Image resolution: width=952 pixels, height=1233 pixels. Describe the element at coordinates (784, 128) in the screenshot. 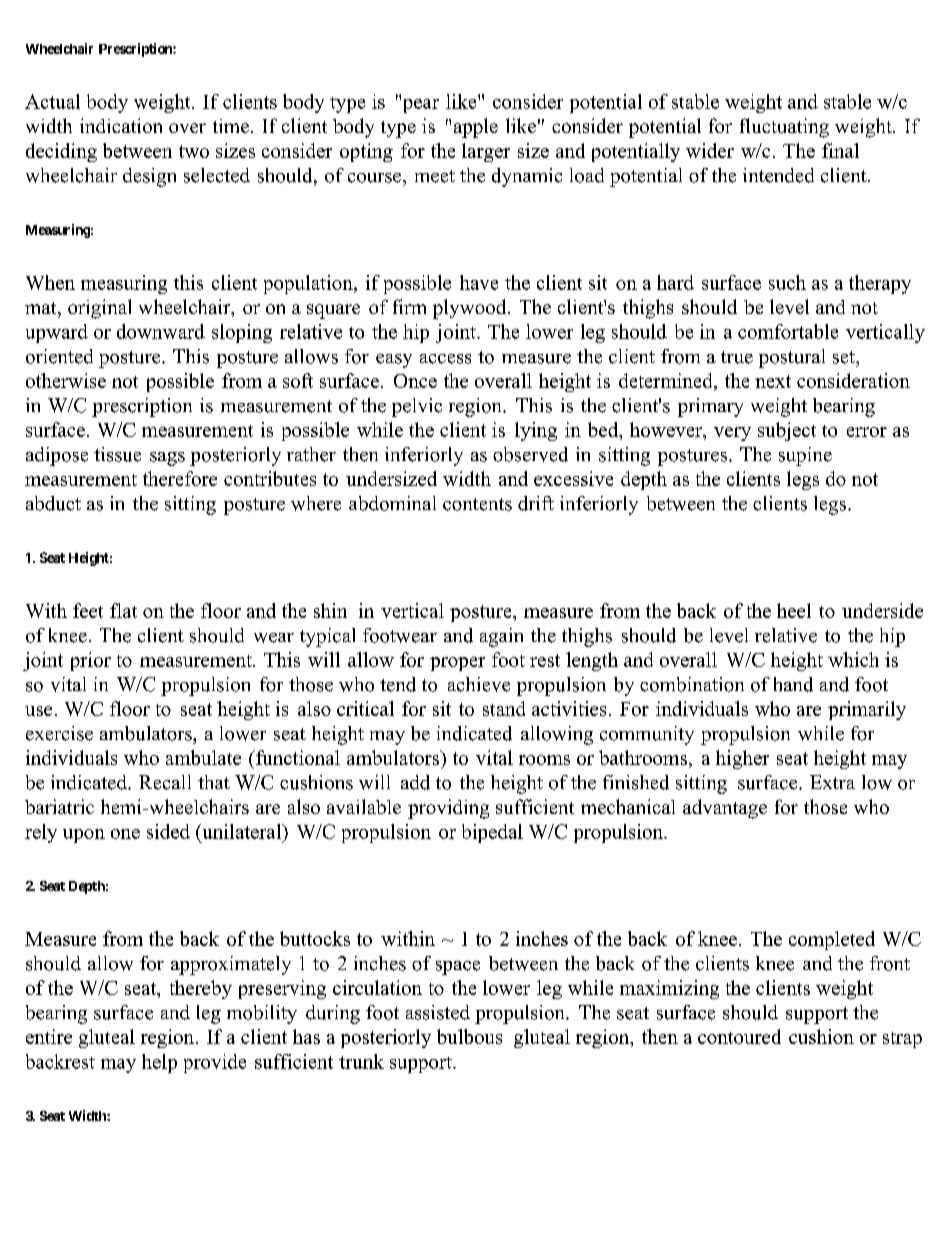

I see `fluctuating` at that location.
